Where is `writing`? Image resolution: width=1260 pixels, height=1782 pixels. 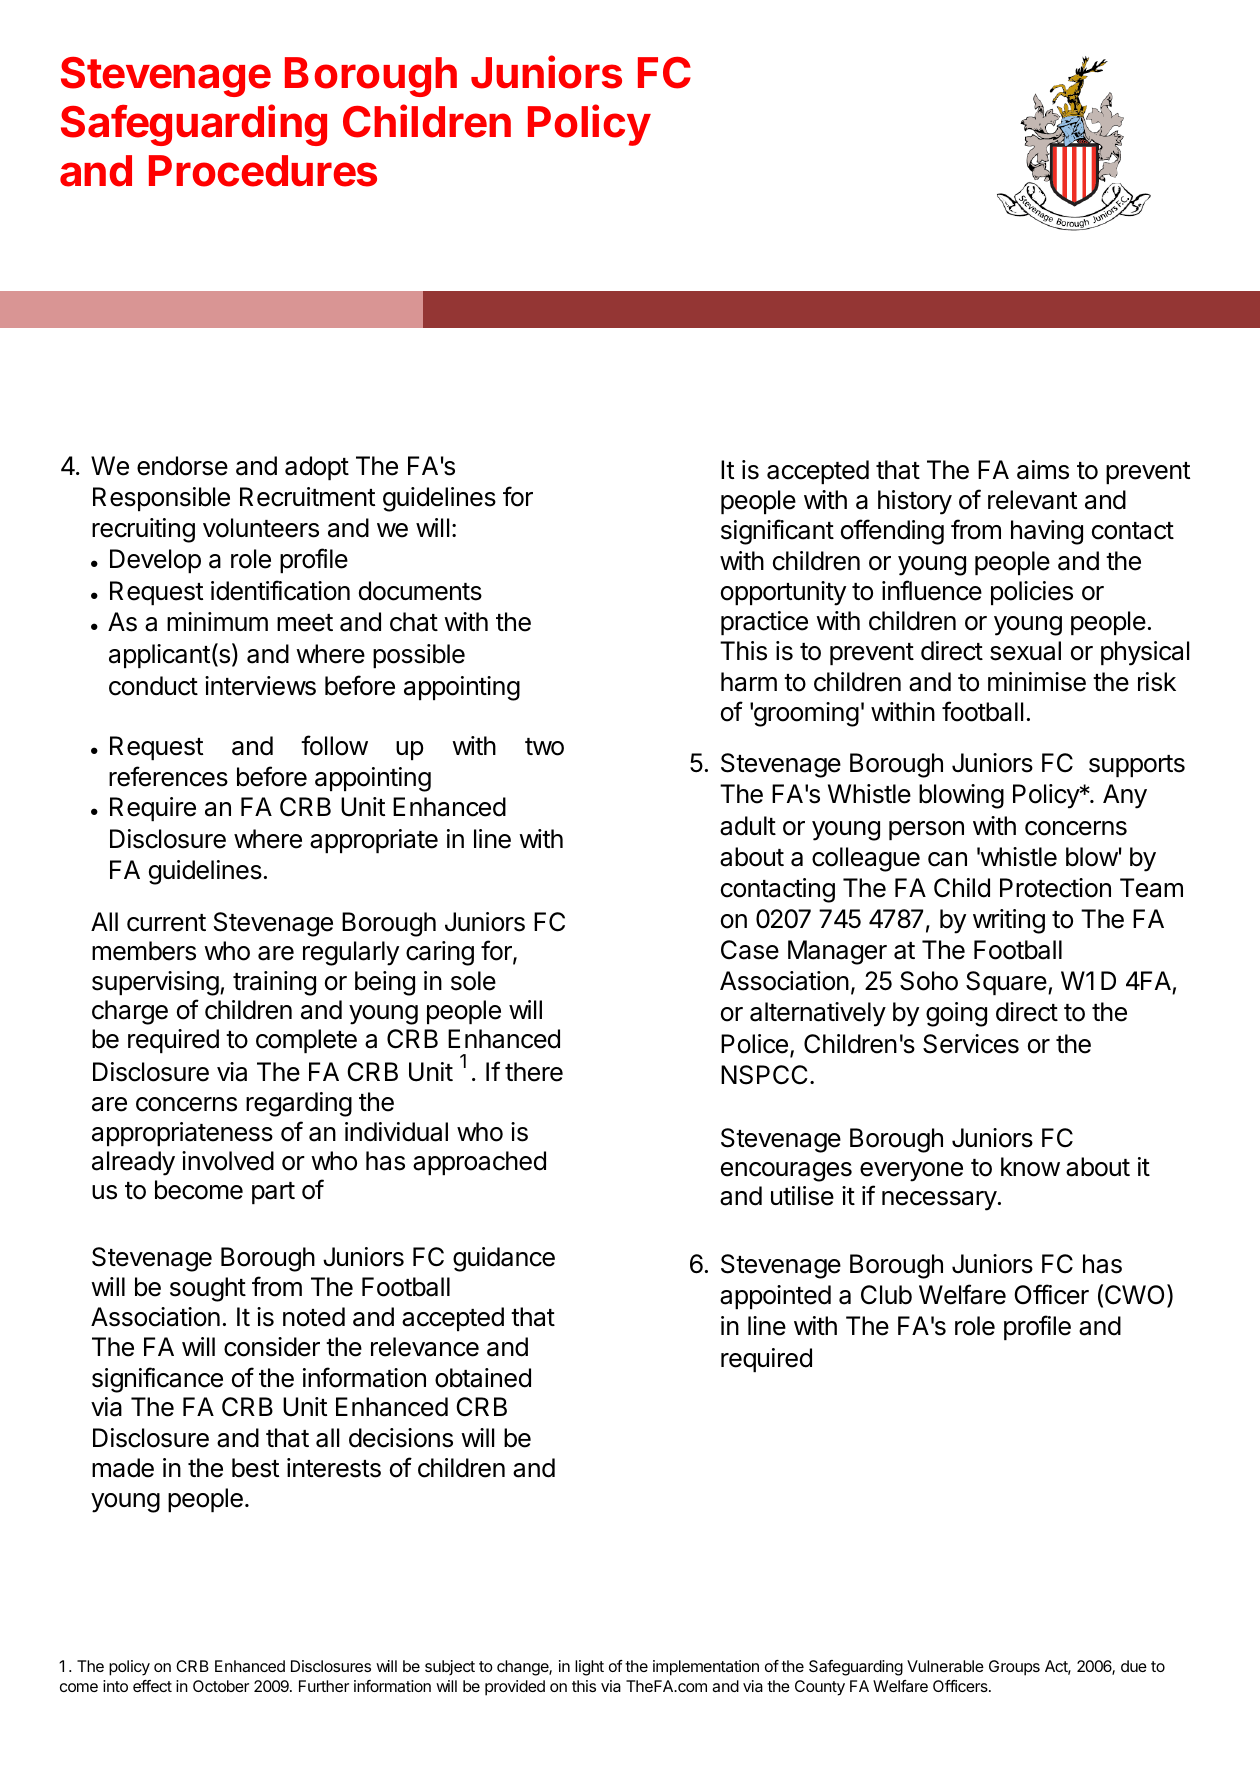
writing is located at coordinates (1009, 921).
